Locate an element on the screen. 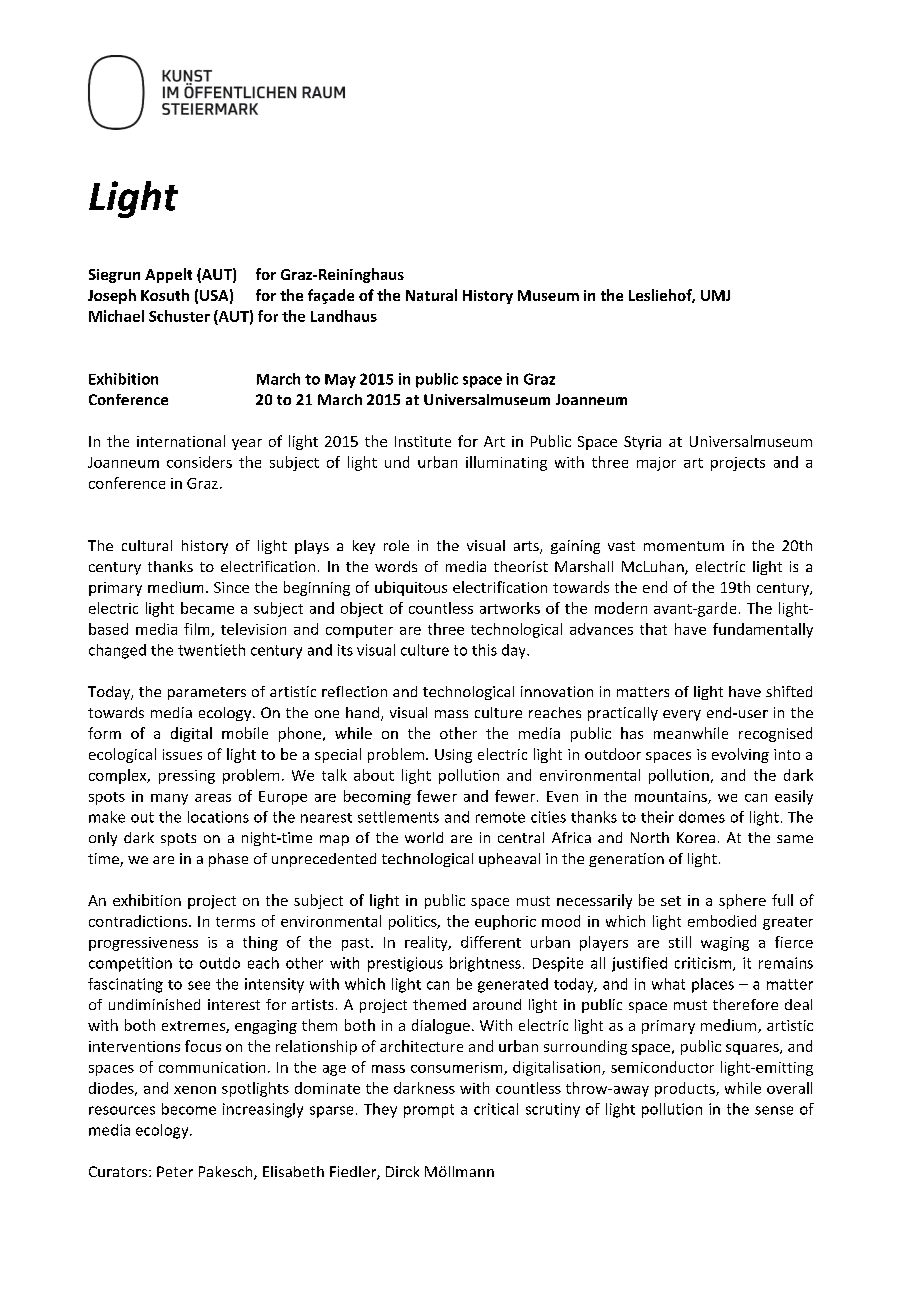  Schuster is located at coordinates (179, 316).
